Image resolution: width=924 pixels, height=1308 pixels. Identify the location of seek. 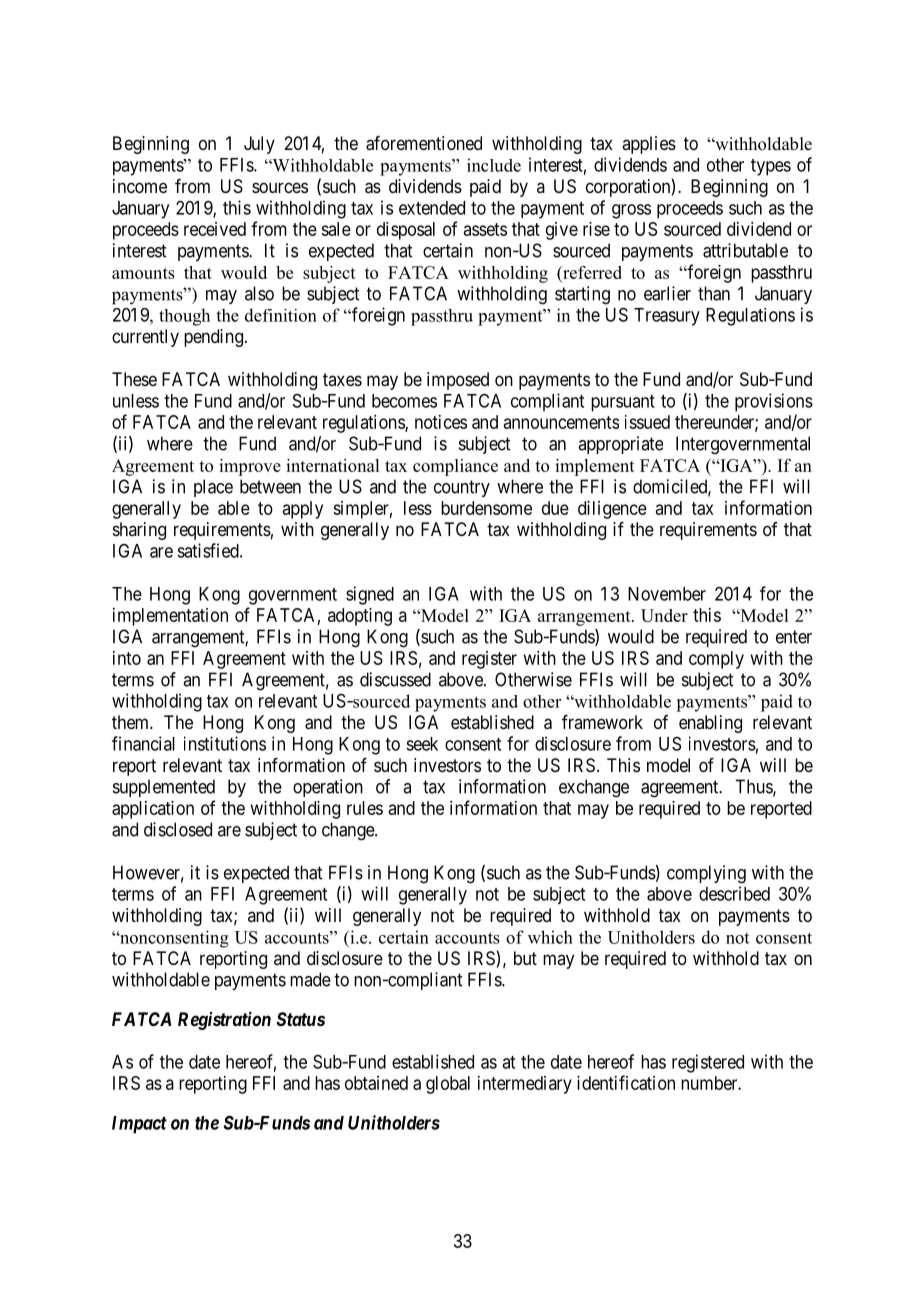
(422, 744).
